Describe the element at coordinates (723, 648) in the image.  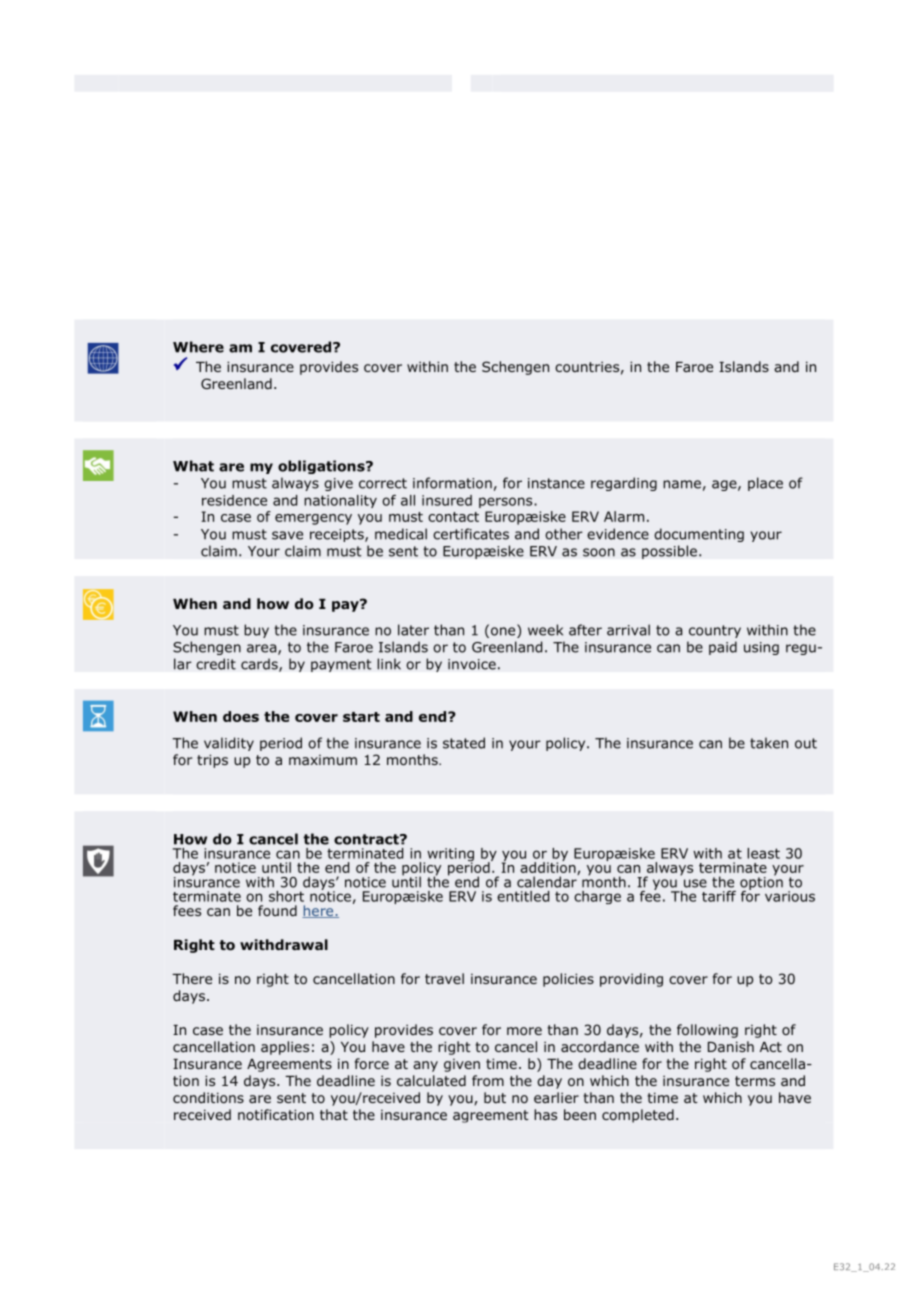
I see `paid` at that location.
